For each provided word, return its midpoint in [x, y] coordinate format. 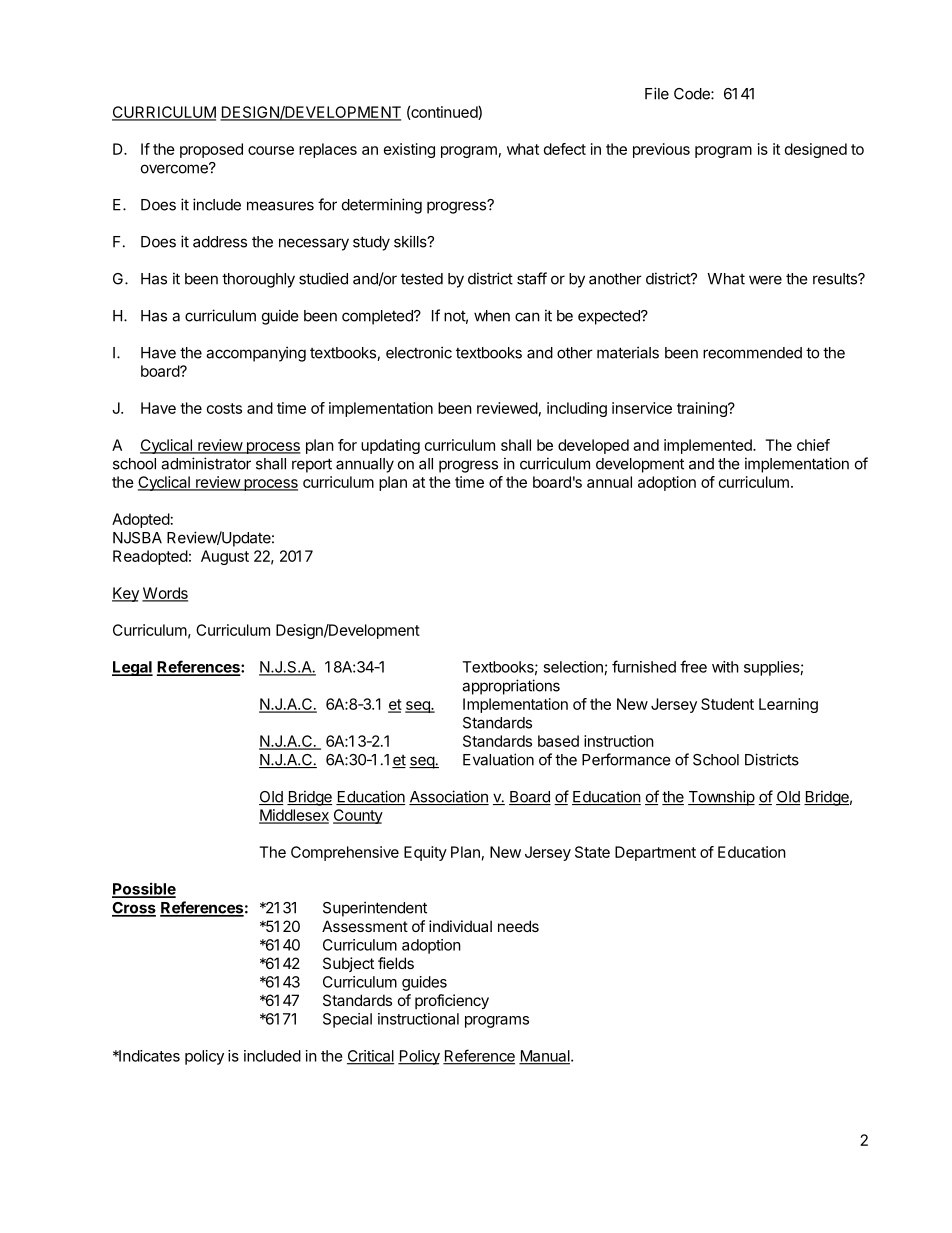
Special [347, 1020]
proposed [211, 150]
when [492, 316]
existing [409, 150]
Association [449, 797]
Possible [144, 889]
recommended [752, 353]
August [225, 557]
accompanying [256, 354]
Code [693, 94]
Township [721, 798]
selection [573, 667]
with [725, 667]
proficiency [452, 1001]
